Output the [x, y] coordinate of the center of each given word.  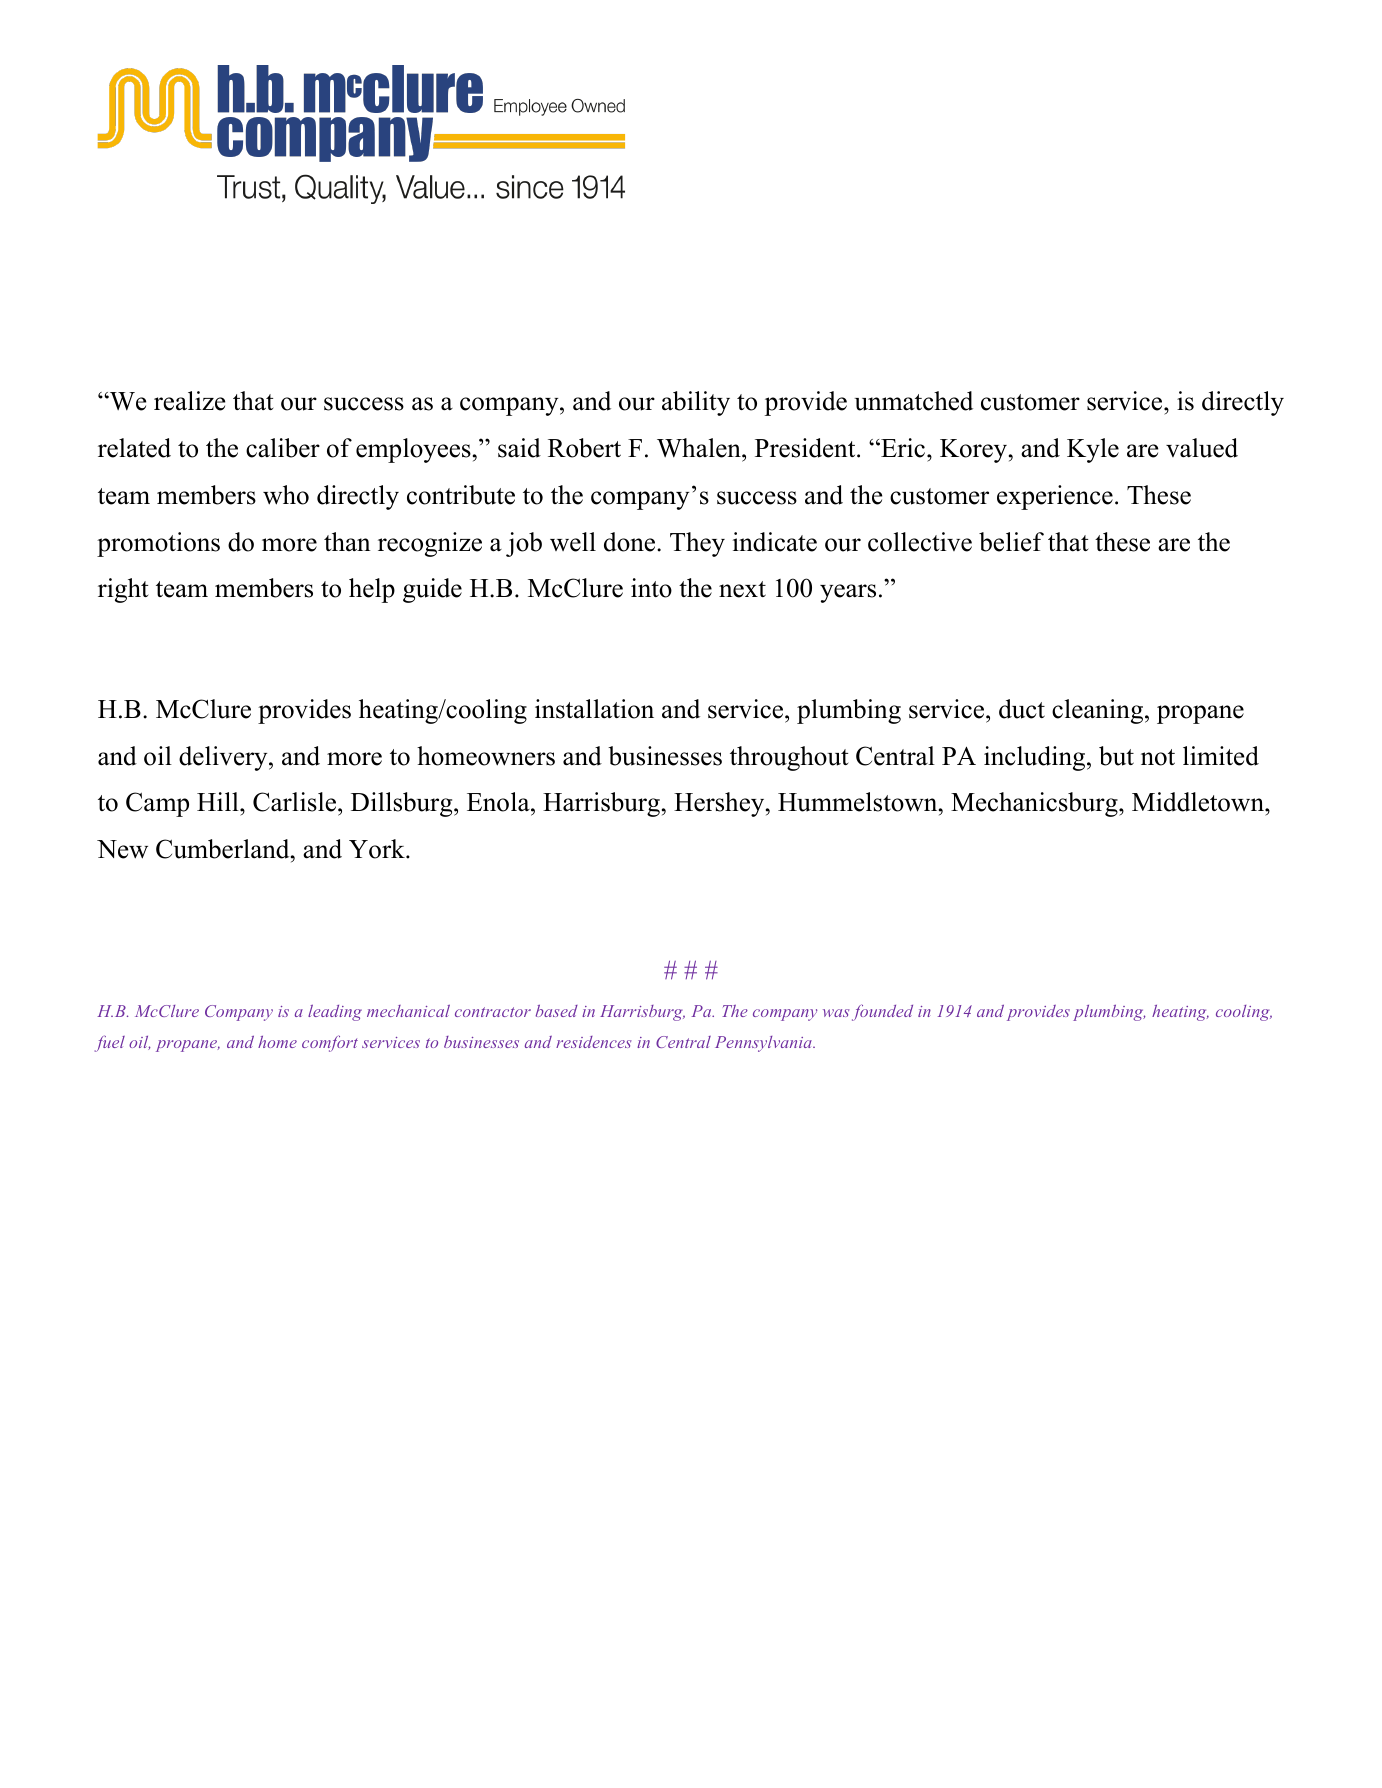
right [123, 590]
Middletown [1199, 802]
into [651, 588]
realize [189, 401]
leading [335, 1013]
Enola [499, 802]
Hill [219, 801]
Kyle [1093, 450]
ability [696, 403]
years [848, 593]
